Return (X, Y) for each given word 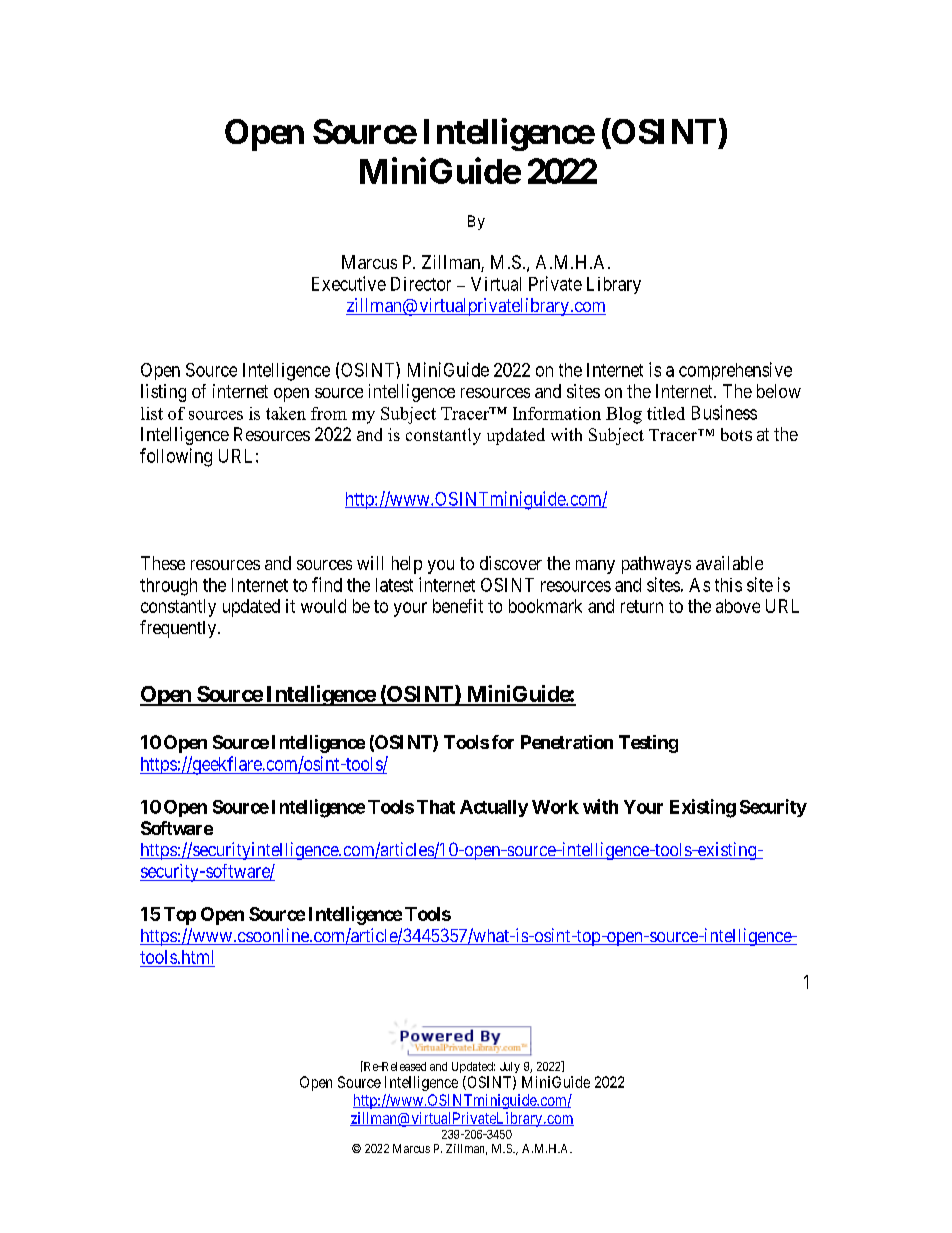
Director (421, 284)
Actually (494, 808)
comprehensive (735, 371)
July (510, 1067)
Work (555, 807)
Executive (349, 283)
